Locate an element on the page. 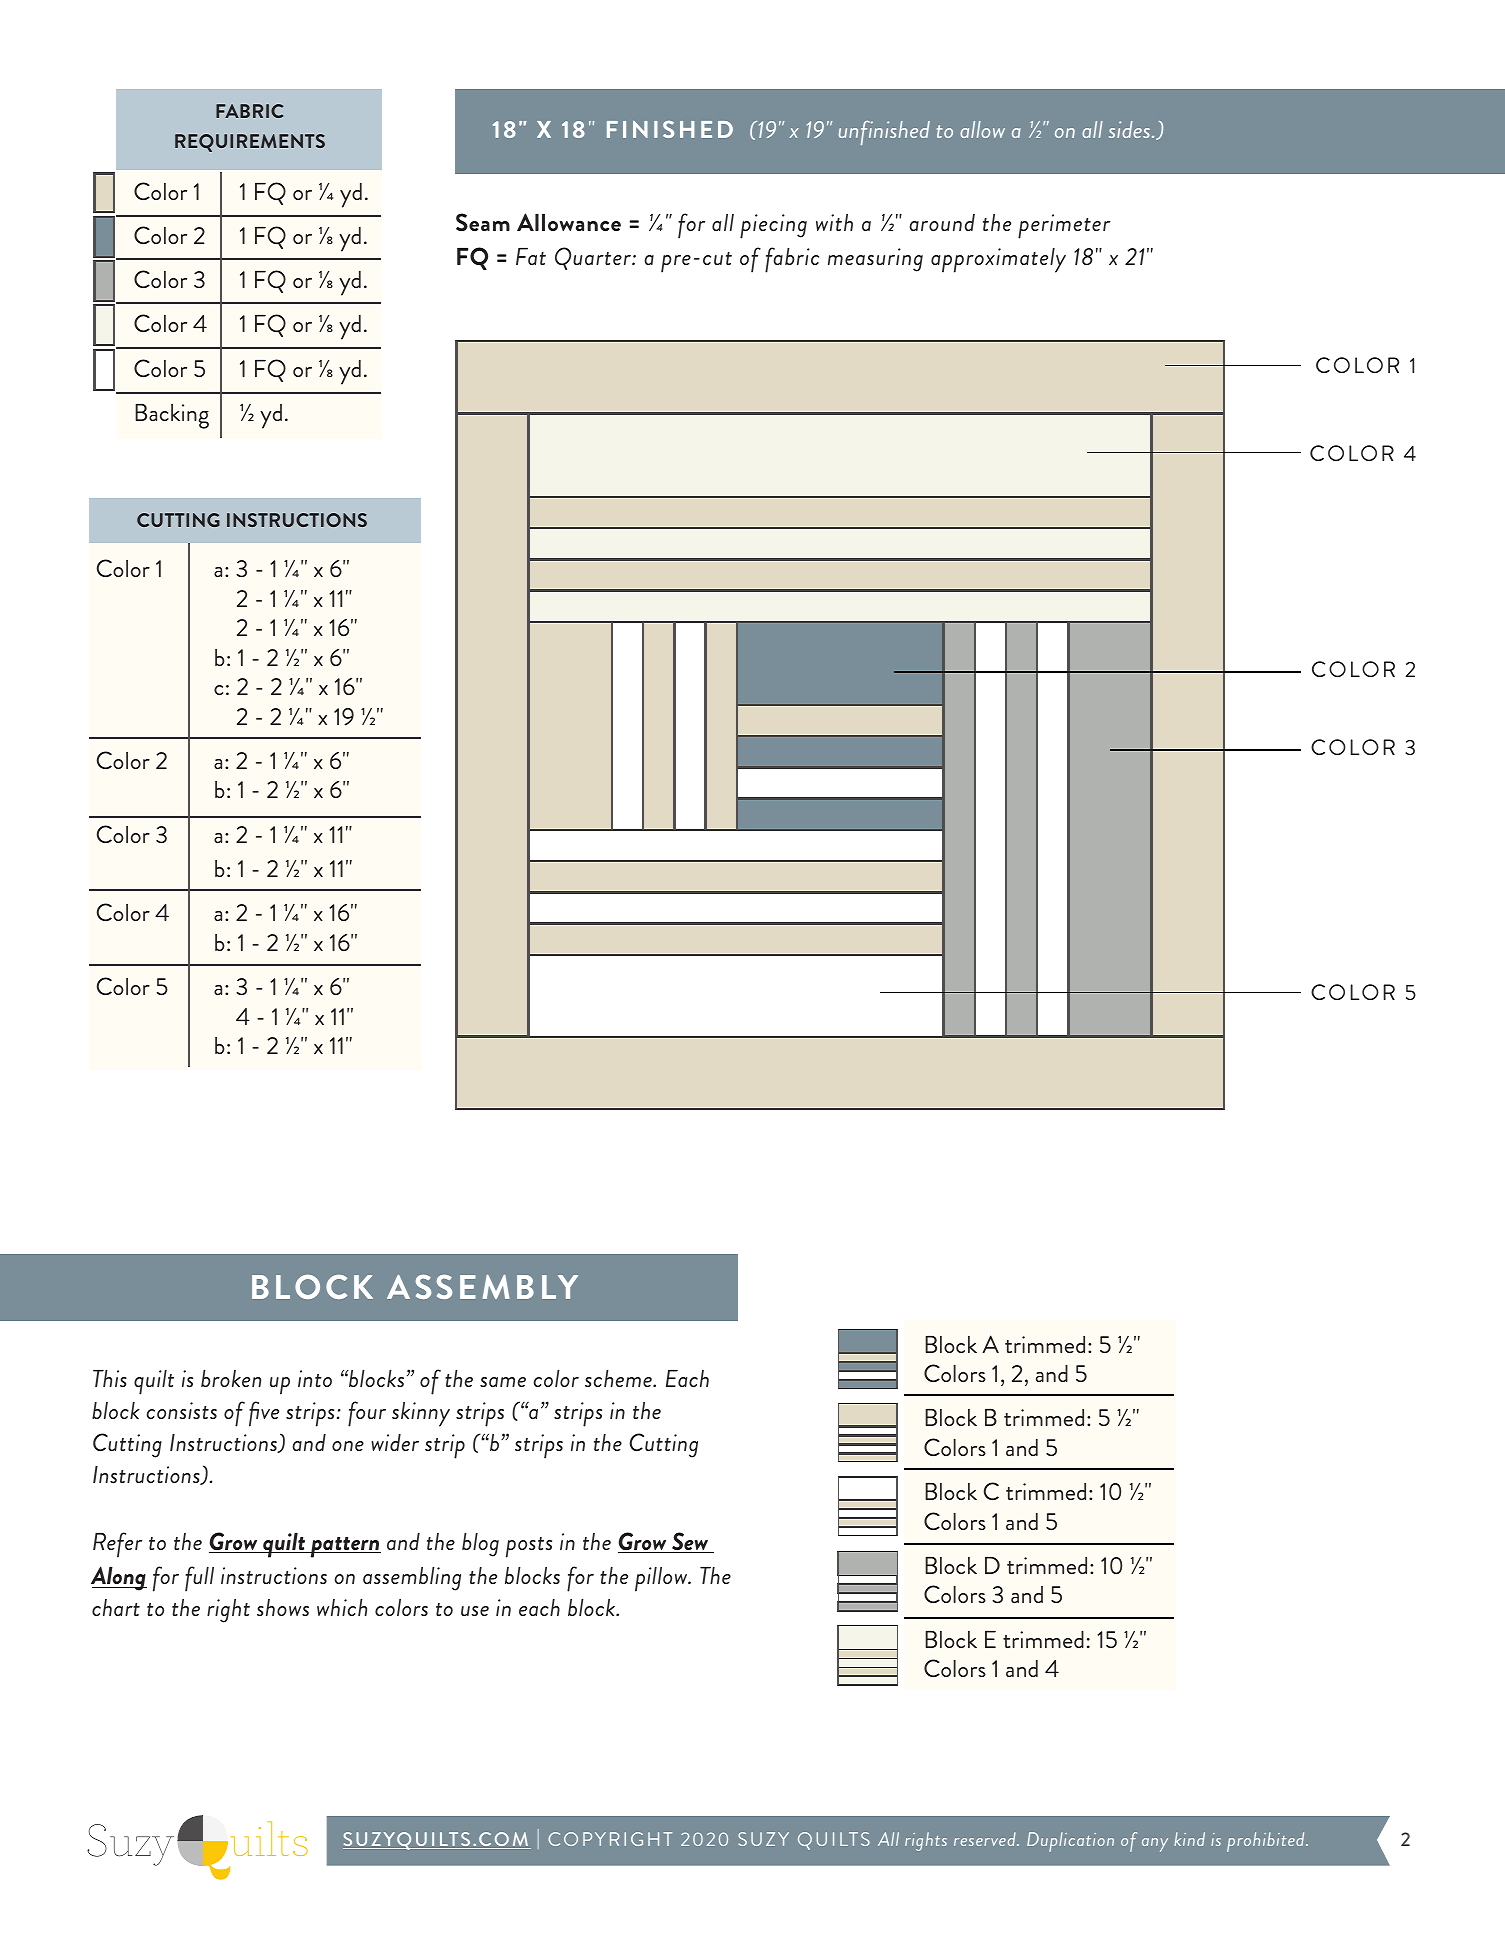 The width and height of the document is (1505, 1948). scheme is located at coordinates (619, 1378).
